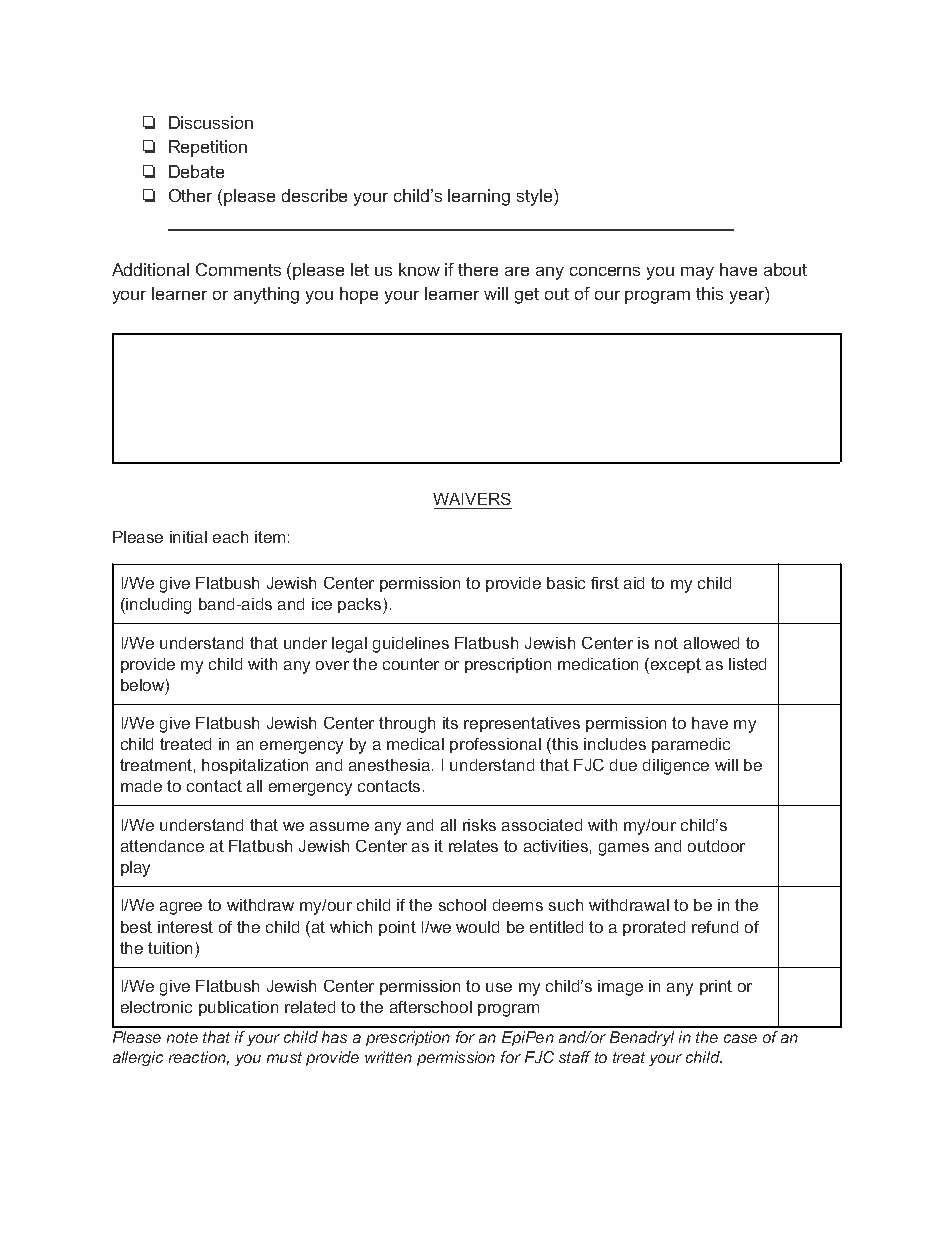  Describe the element at coordinates (740, 1038) in the page. I see `case` at that location.
